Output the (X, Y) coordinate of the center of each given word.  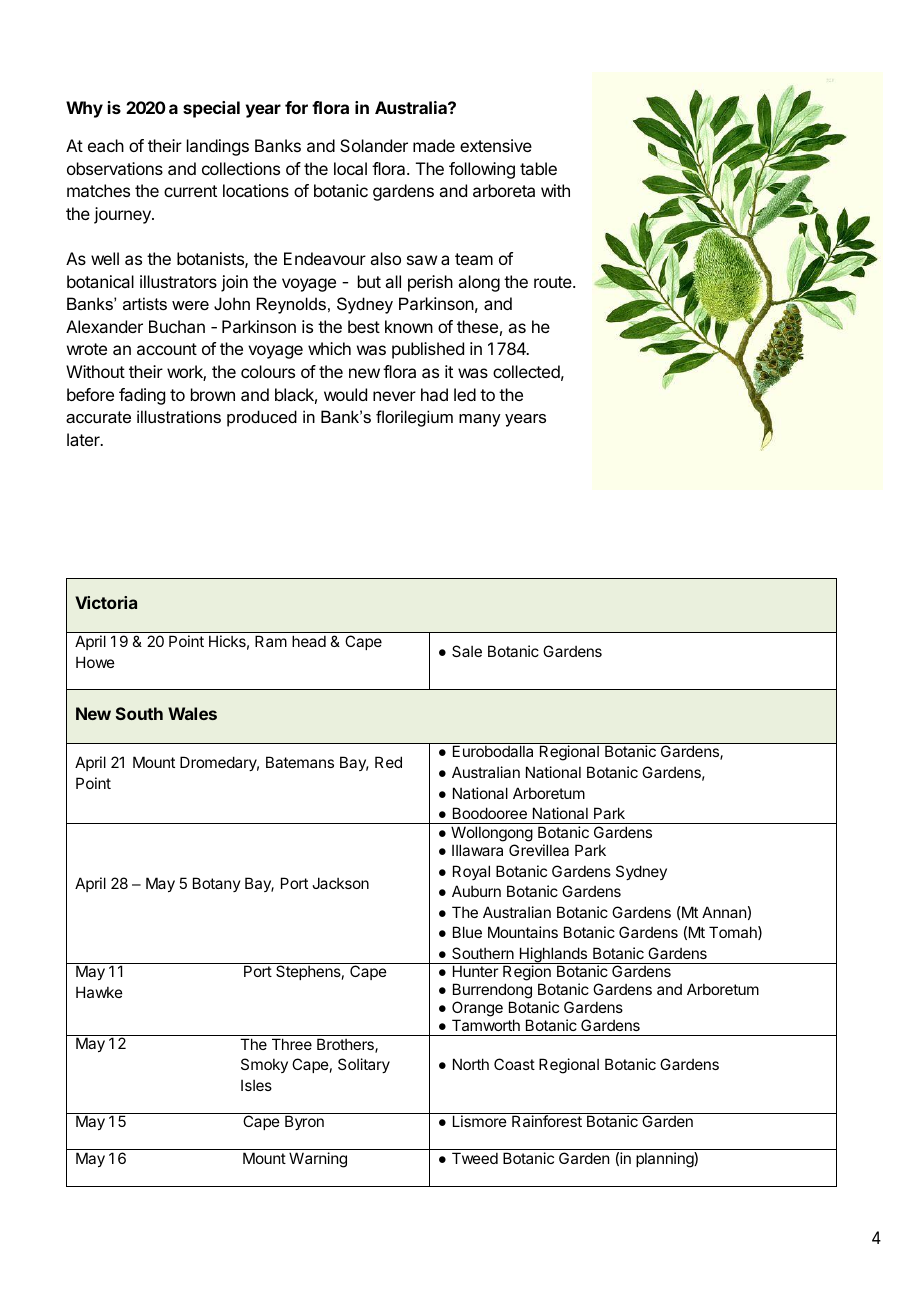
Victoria (106, 602)
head (309, 641)
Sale (467, 651)
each (106, 145)
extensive (496, 145)
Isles (256, 1085)
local (350, 168)
